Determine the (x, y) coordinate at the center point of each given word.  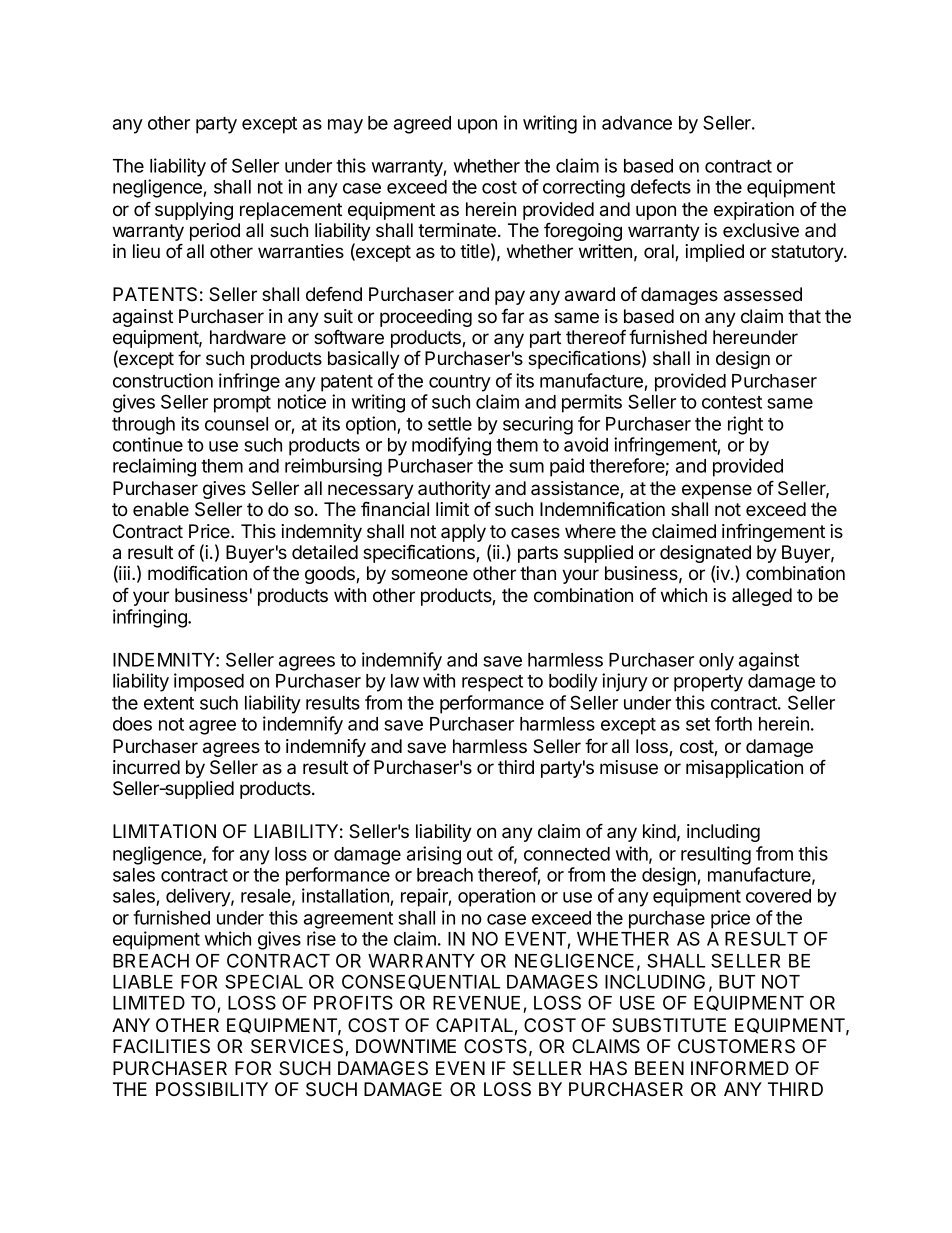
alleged (762, 597)
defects (661, 186)
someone (429, 574)
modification (197, 573)
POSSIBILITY (212, 1089)
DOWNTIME (406, 1046)
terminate (458, 230)
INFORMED (740, 1068)
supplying (194, 211)
